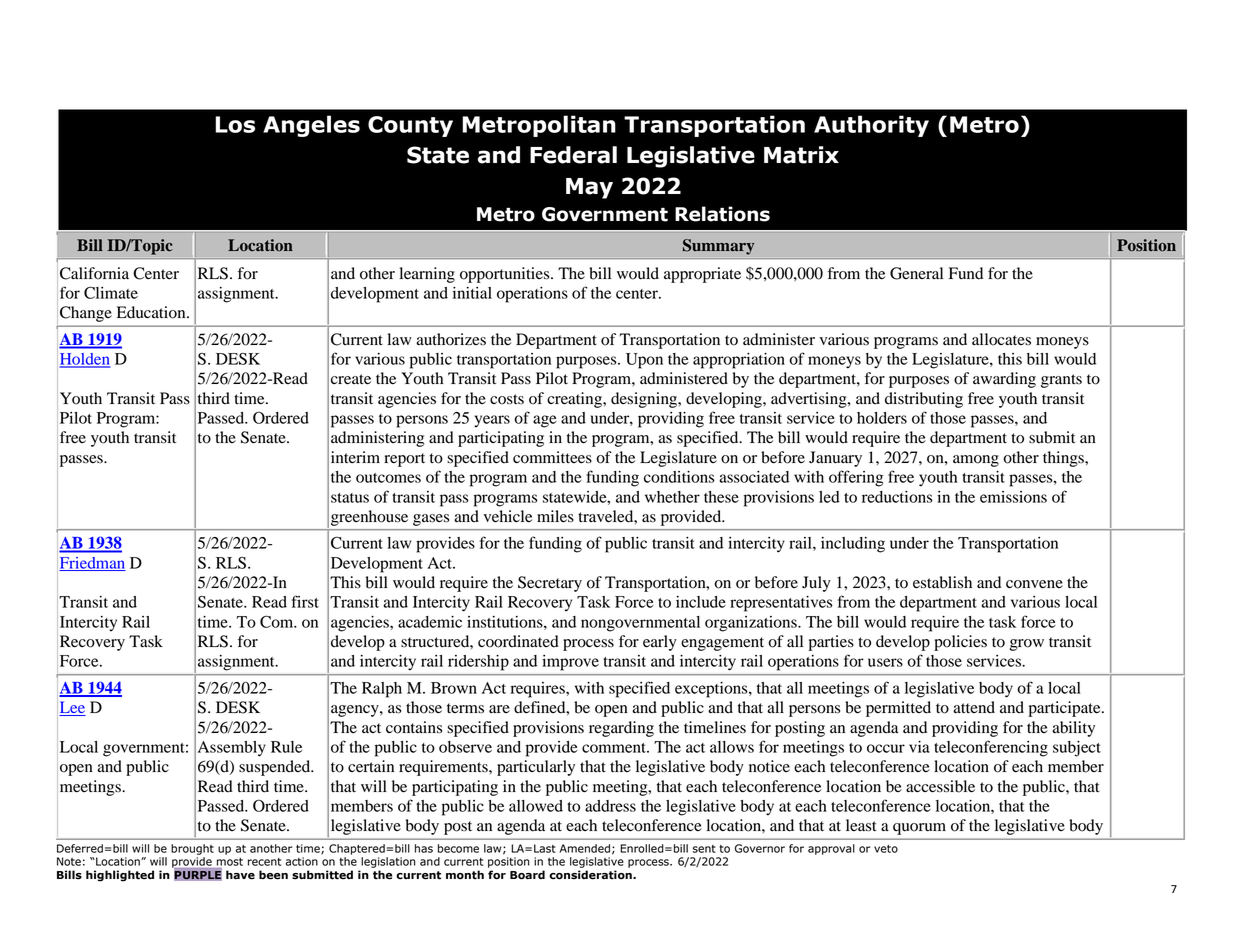 Image resolution: width=1233 pixels, height=952 pixels. What do you see at coordinates (235, 124) in the document?
I see `Los` at bounding box center [235, 124].
